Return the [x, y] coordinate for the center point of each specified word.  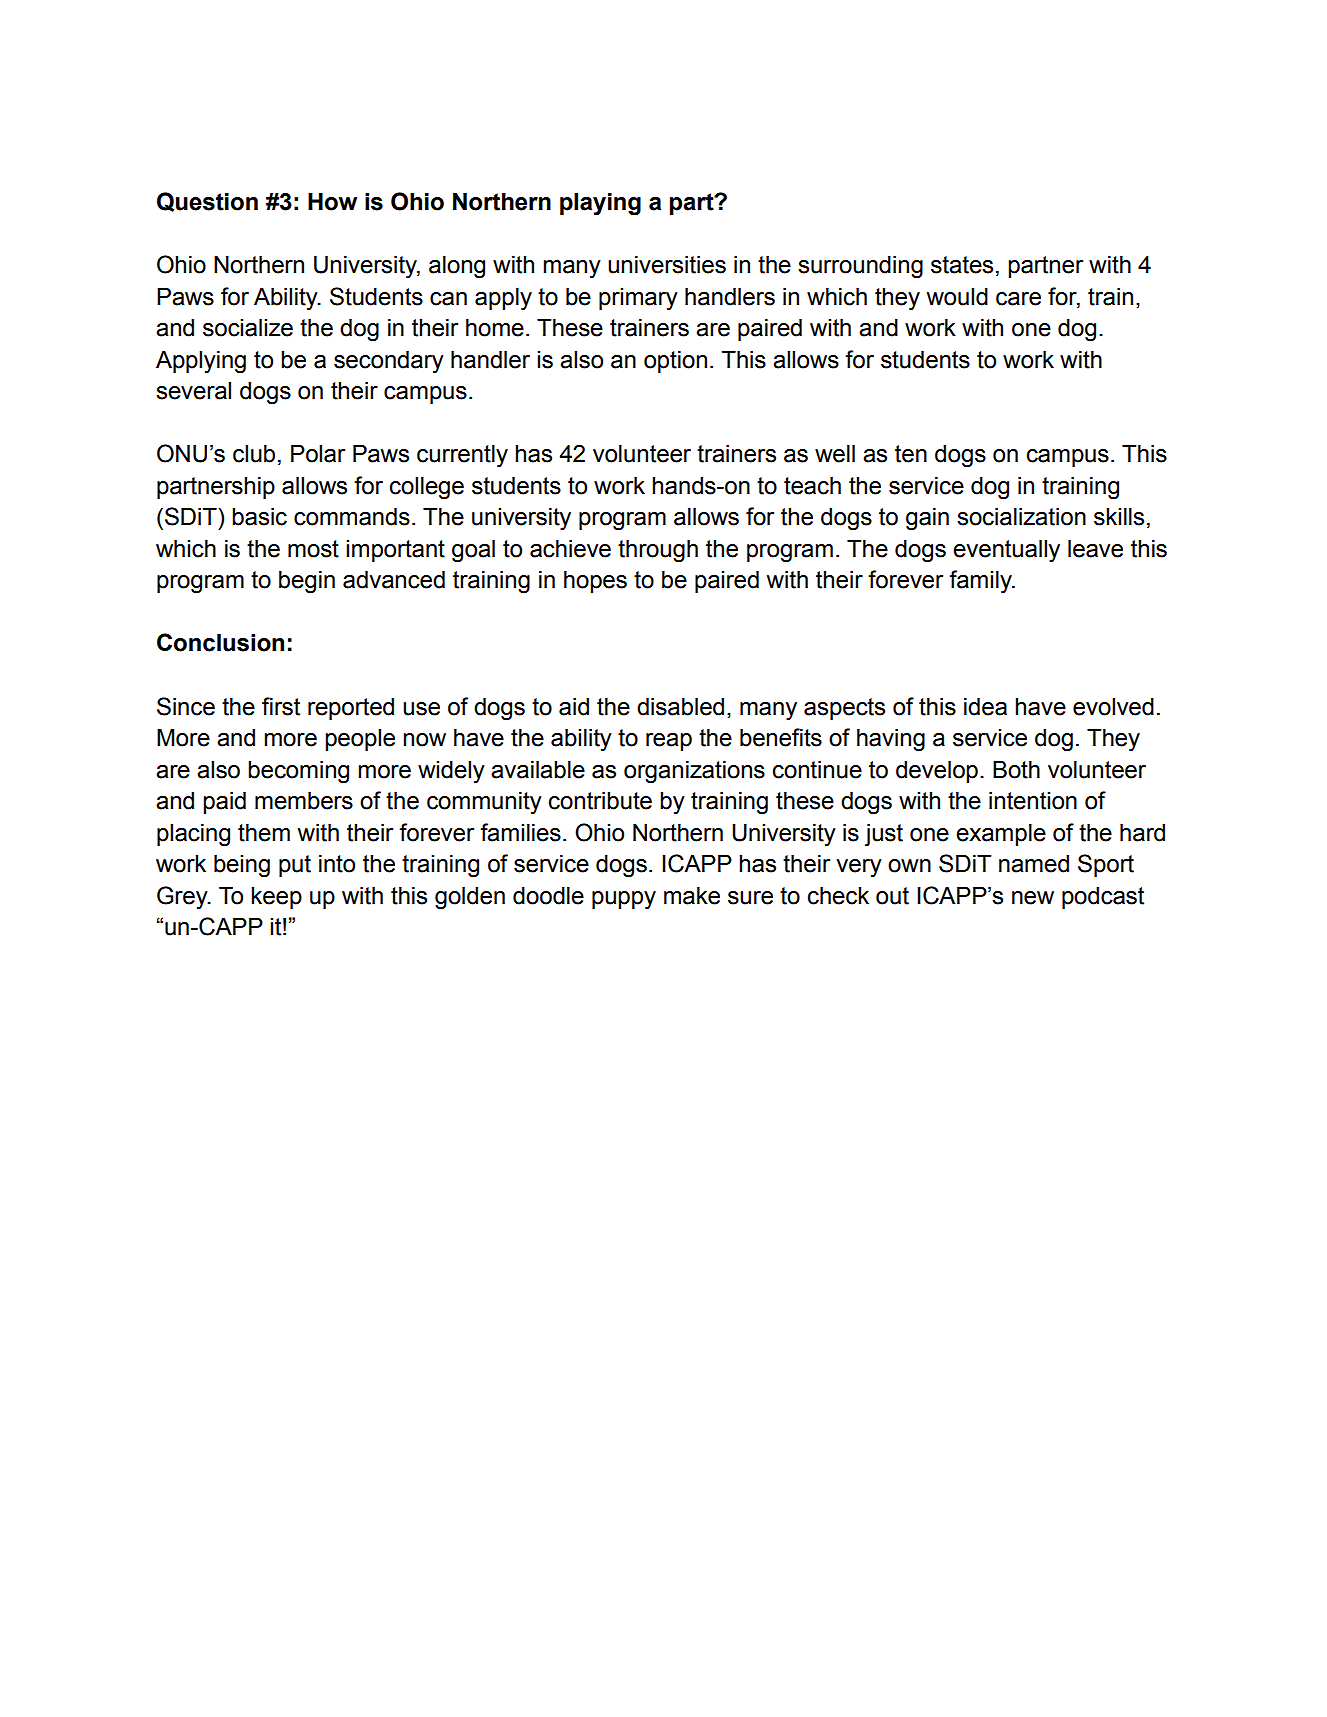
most [313, 549]
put [295, 866]
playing [600, 204]
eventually [1006, 551]
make [692, 896]
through [658, 551]
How [332, 202]
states [962, 265]
